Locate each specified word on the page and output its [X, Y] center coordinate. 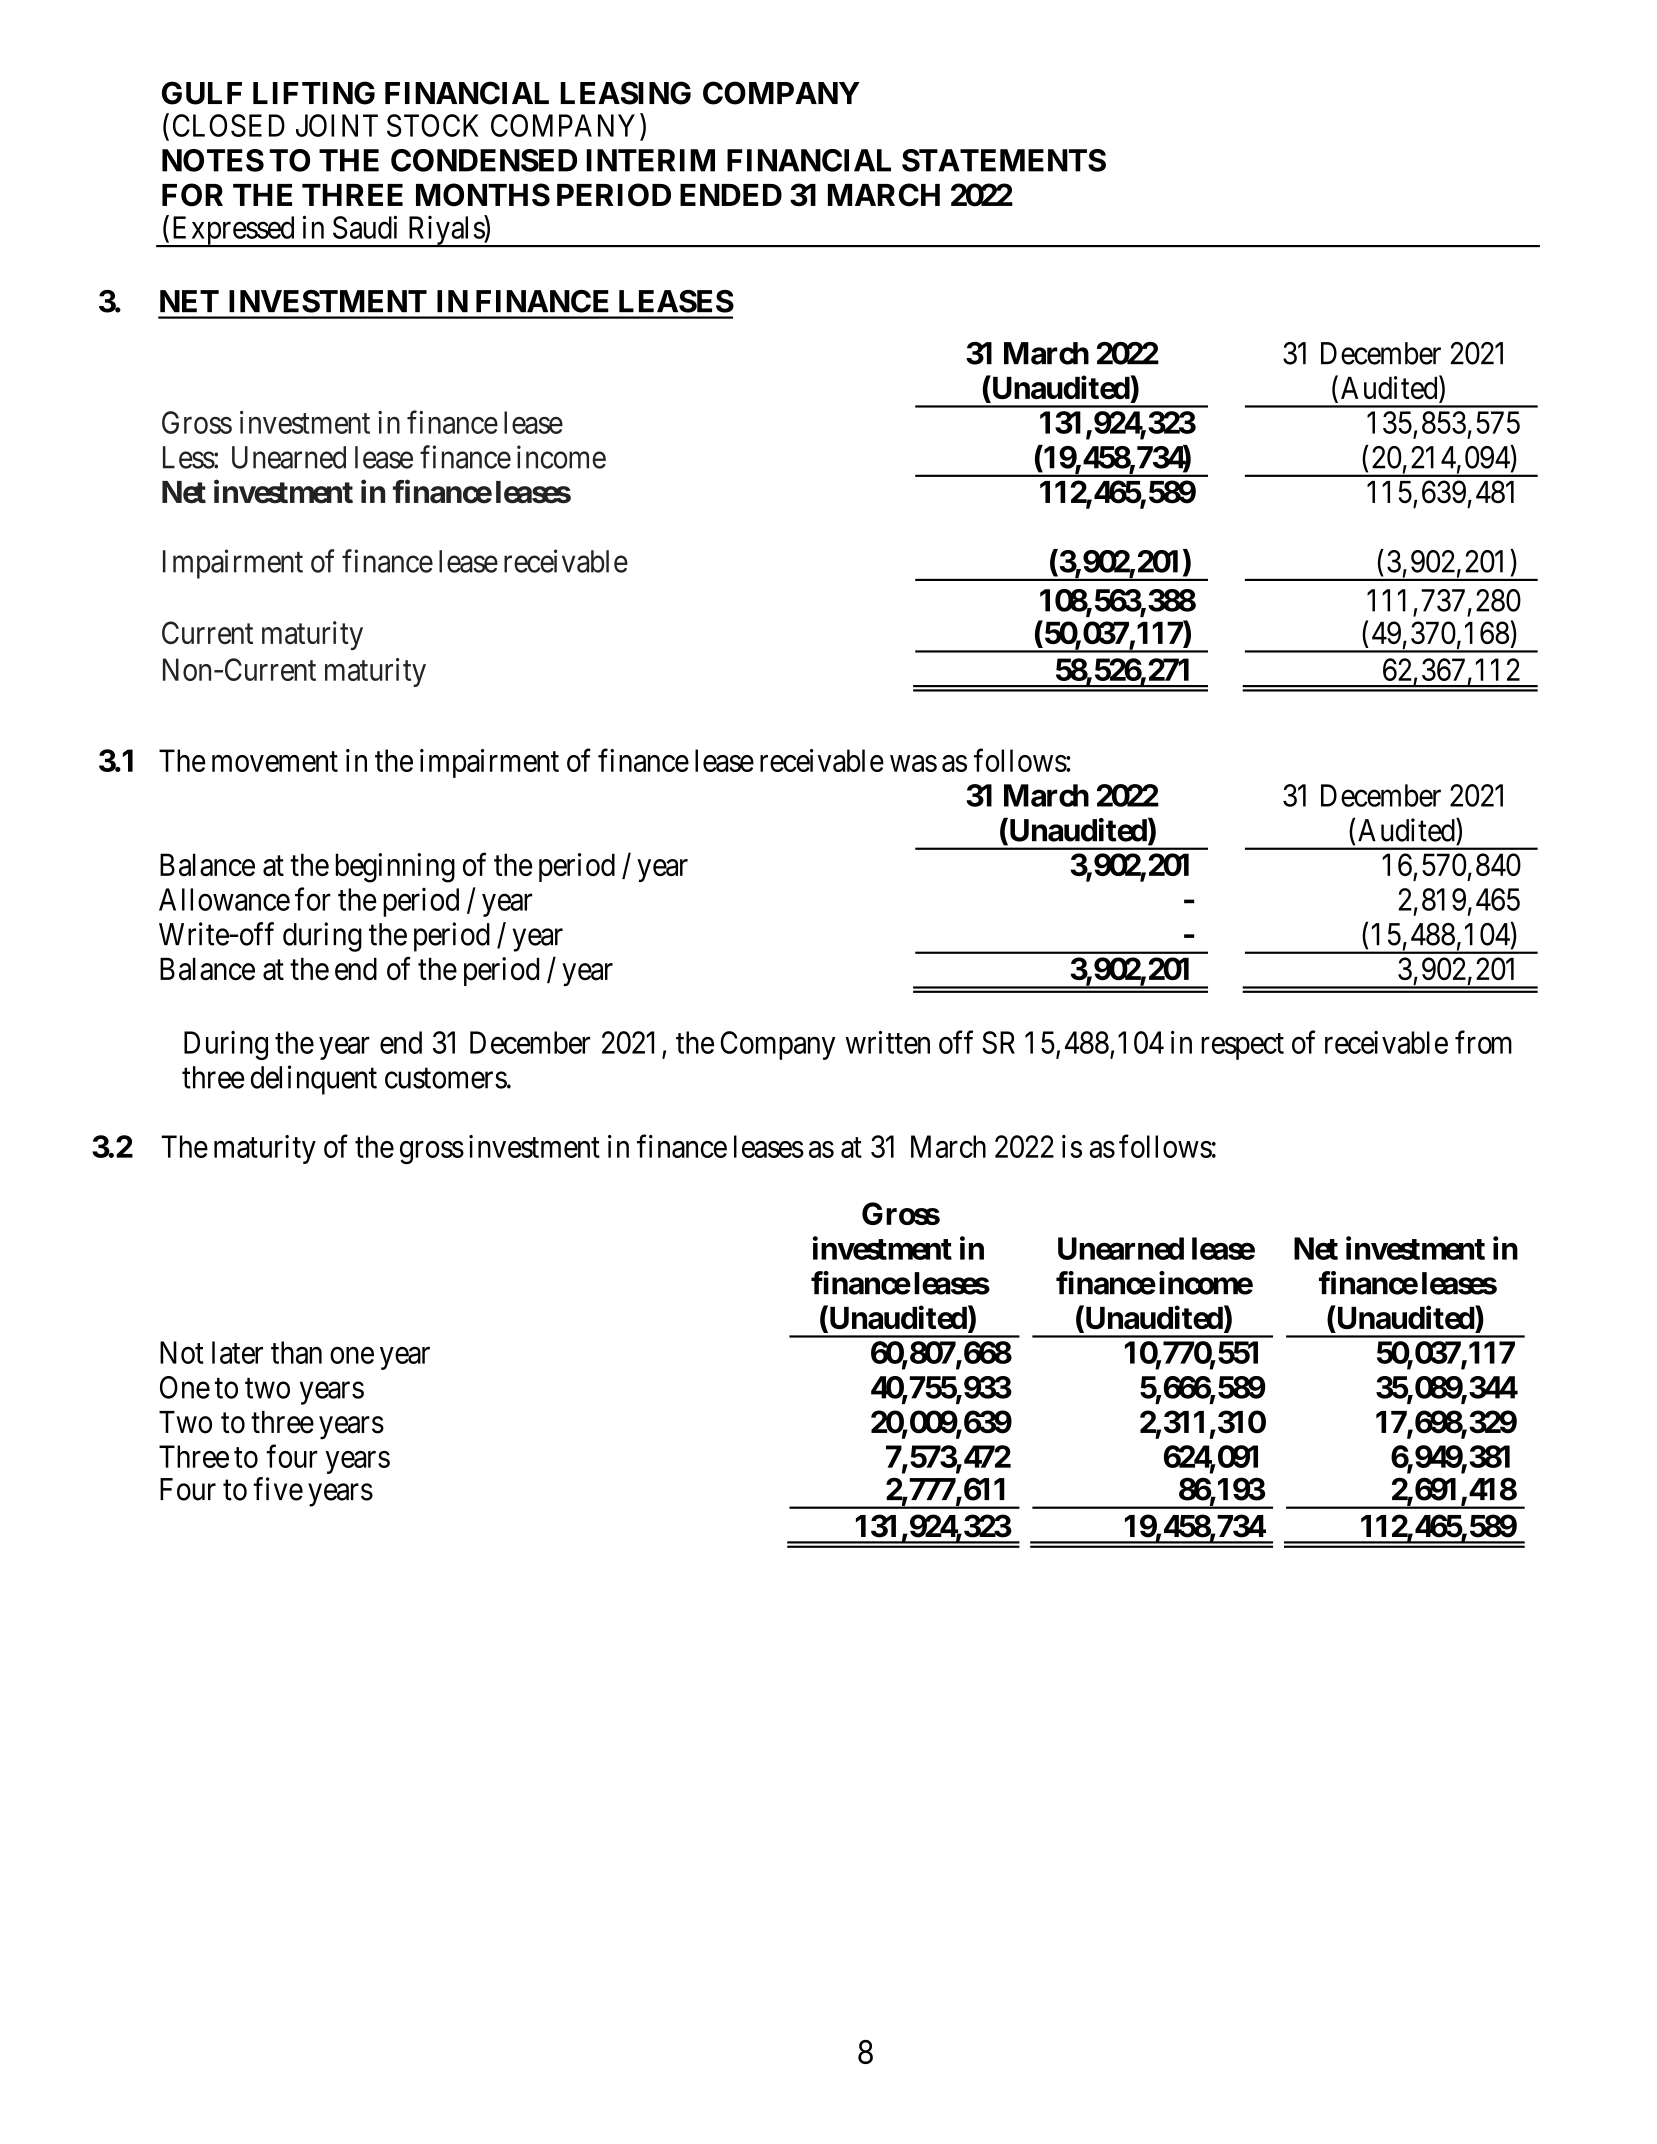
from [1483, 1042]
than [296, 1352]
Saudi [365, 227]
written [887, 1042]
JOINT [337, 125]
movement [275, 762]
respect [1242, 1047]
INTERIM [651, 160]
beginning [395, 868]
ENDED [731, 195]
